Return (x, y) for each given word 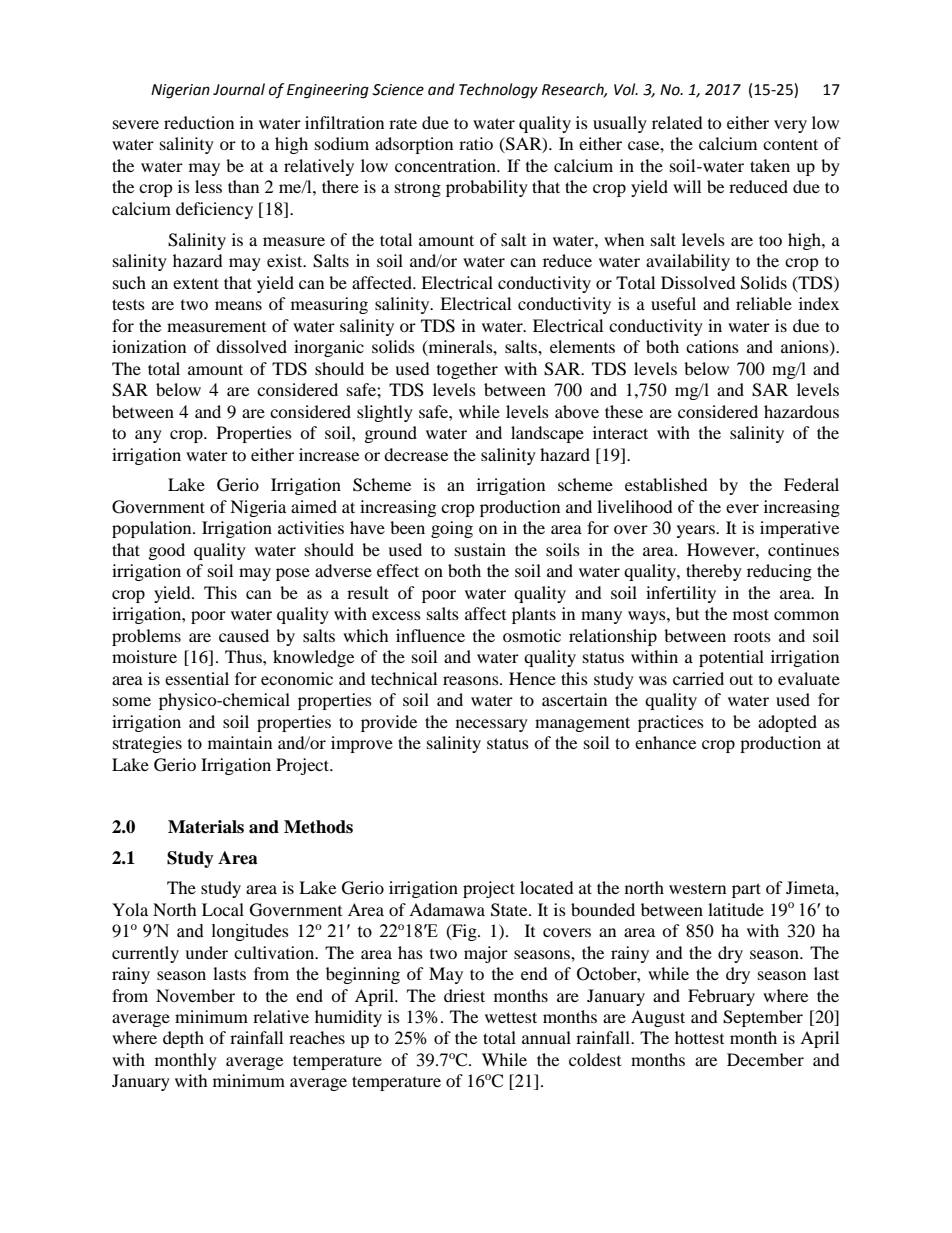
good (167, 551)
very (790, 126)
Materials (206, 827)
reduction (199, 122)
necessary (492, 725)
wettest (511, 1017)
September (763, 1018)
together (467, 370)
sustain (480, 549)
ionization (149, 346)
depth (183, 1039)
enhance (665, 742)
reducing (779, 572)
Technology (498, 91)
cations (712, 346)
